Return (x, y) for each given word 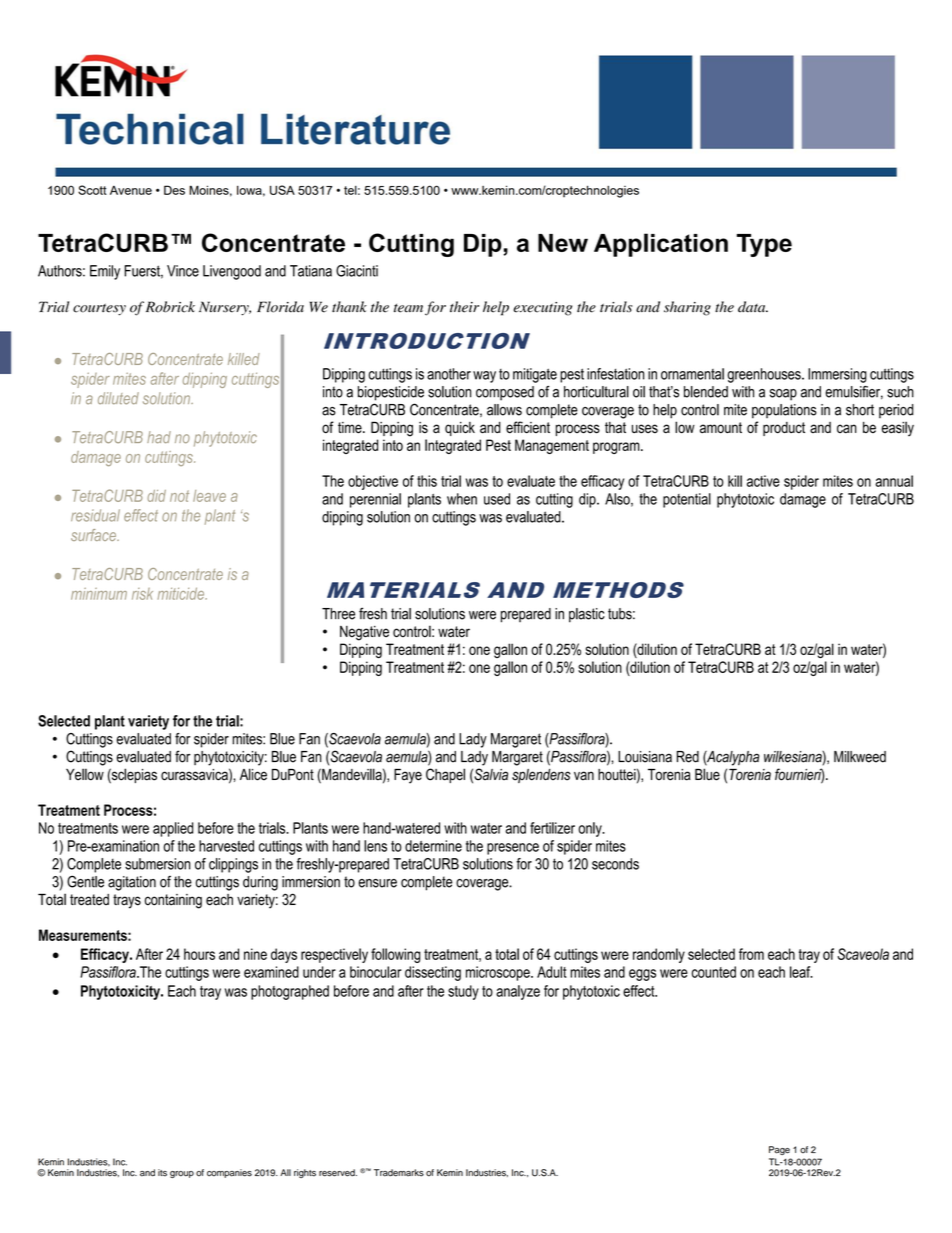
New (563, 243)
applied (173, 829)
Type (764, 245)
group (182, 1174)
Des (174, 190)
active (763, 481)
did (156, 496)
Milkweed (860, 757)
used (497, 499)
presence (513, 849)
